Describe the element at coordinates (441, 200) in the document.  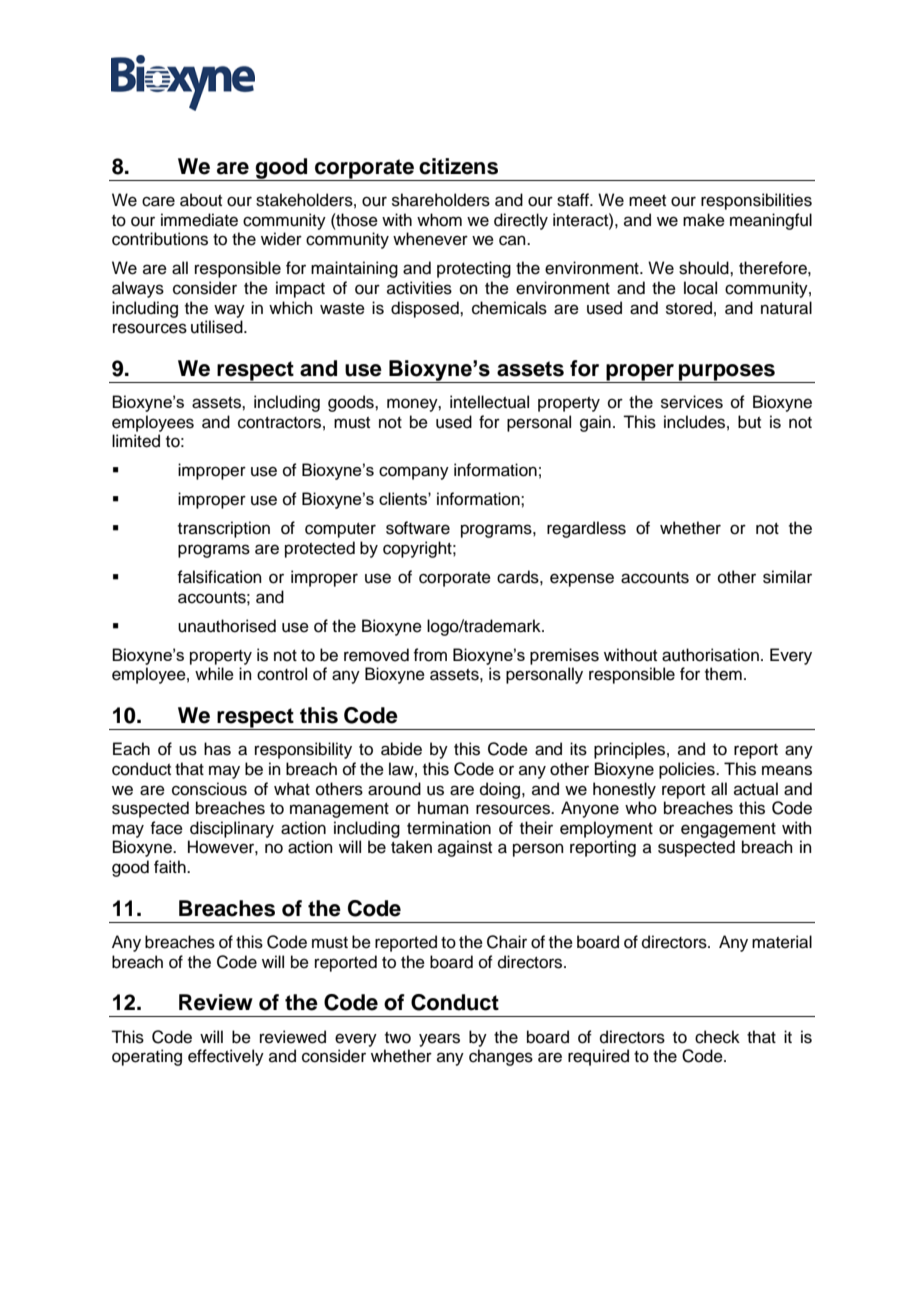
I see `shareholders` at that location.
